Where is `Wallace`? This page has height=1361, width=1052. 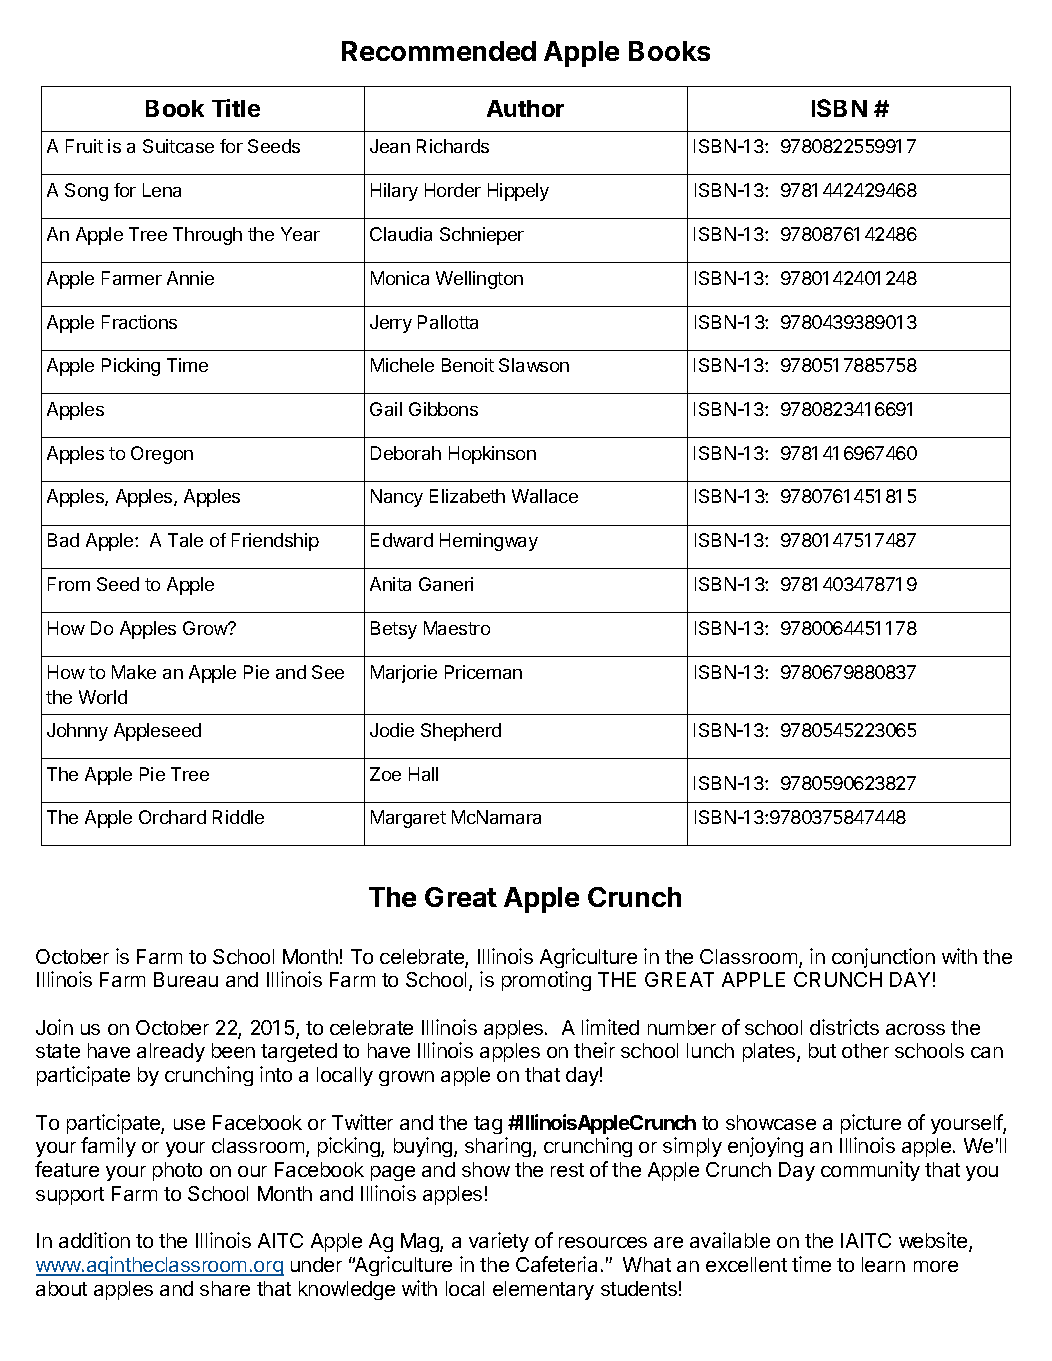
Wallace is located at coordinates (545, 496).
